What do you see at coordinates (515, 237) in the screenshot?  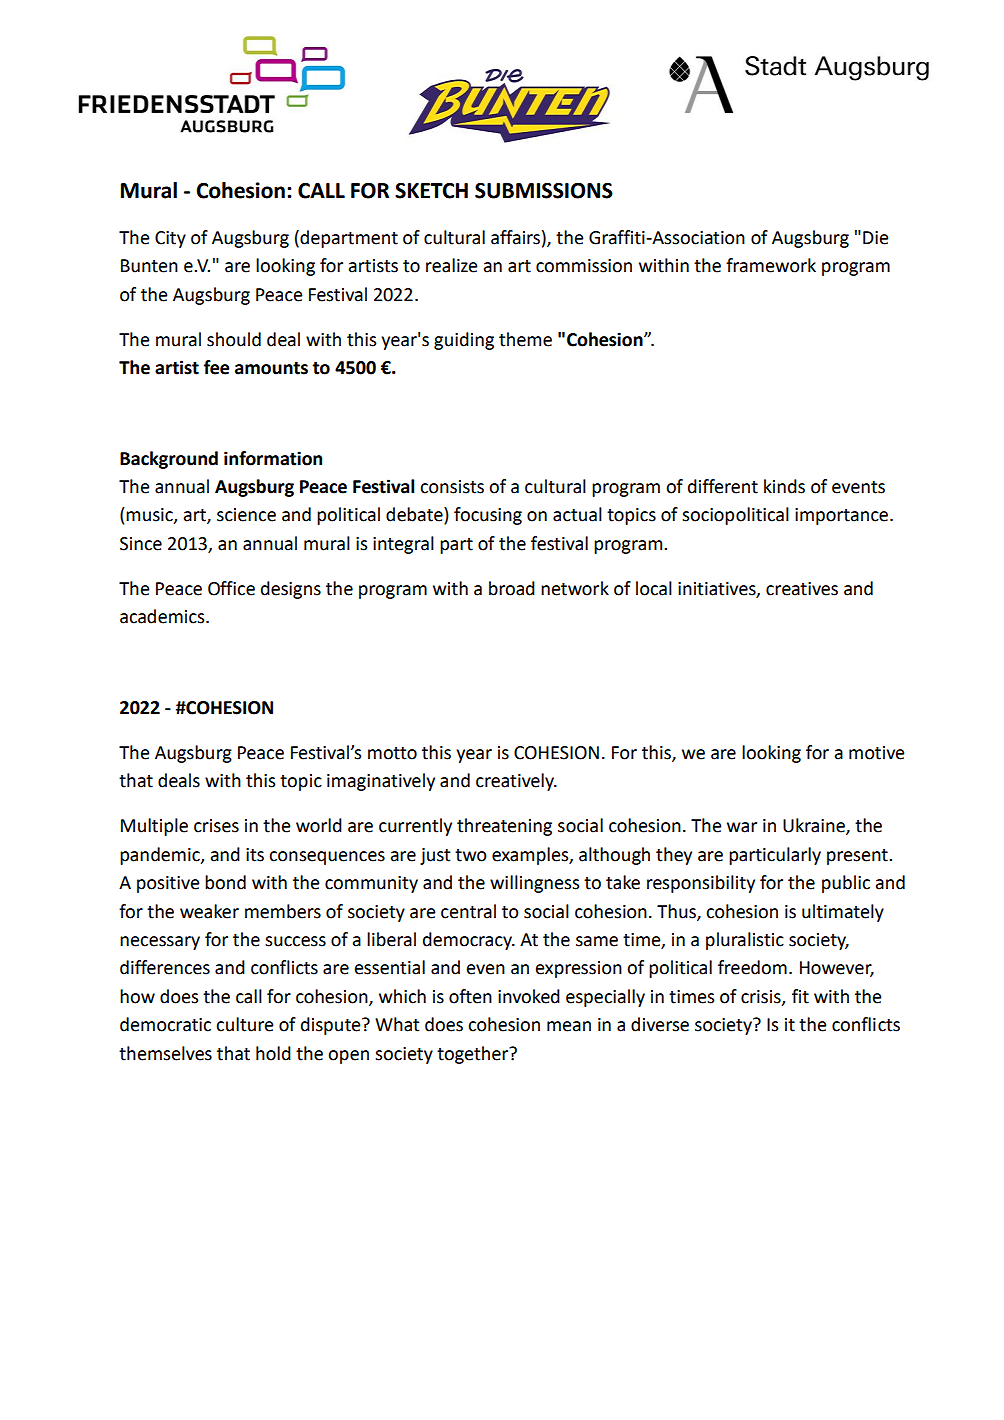 I see `affairs` at bounding box center [515, 237].
